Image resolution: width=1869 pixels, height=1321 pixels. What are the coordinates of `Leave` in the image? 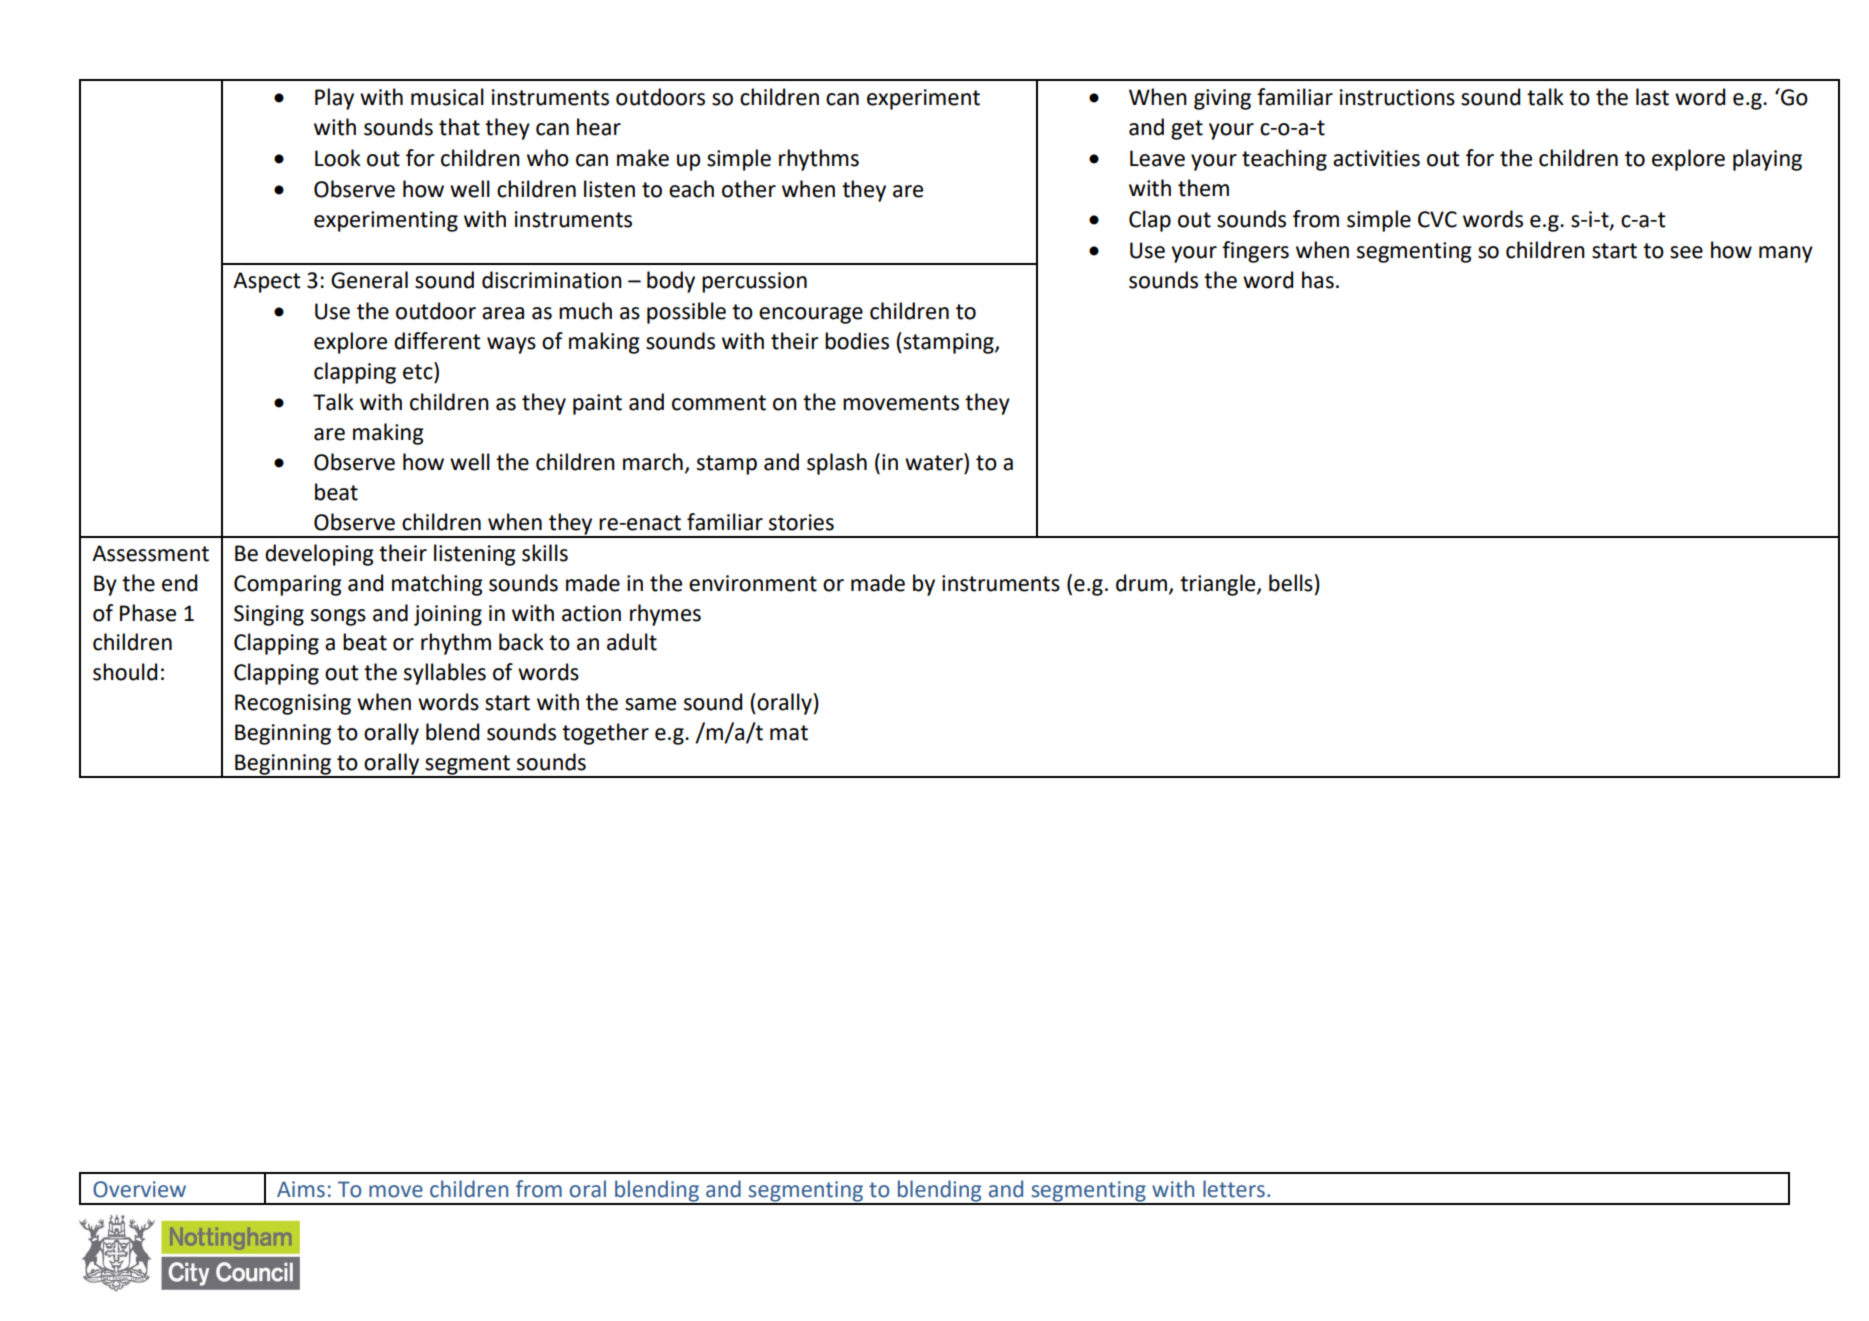 It's located at (1157, 158).
